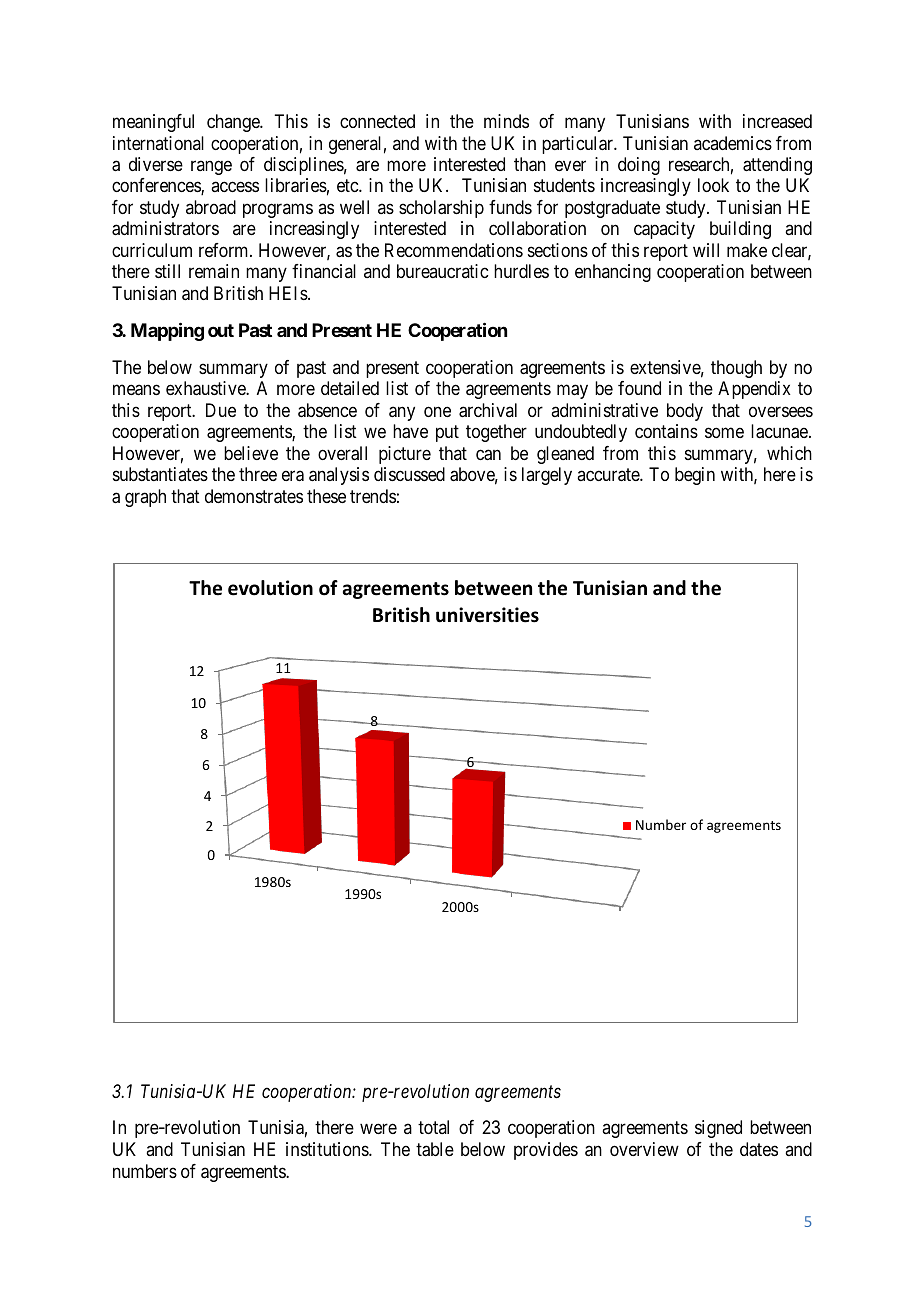 The image size is (924, 1308). Describe the element at coordinates (506, 121) in the screenshot. I see `minds` at that location.
